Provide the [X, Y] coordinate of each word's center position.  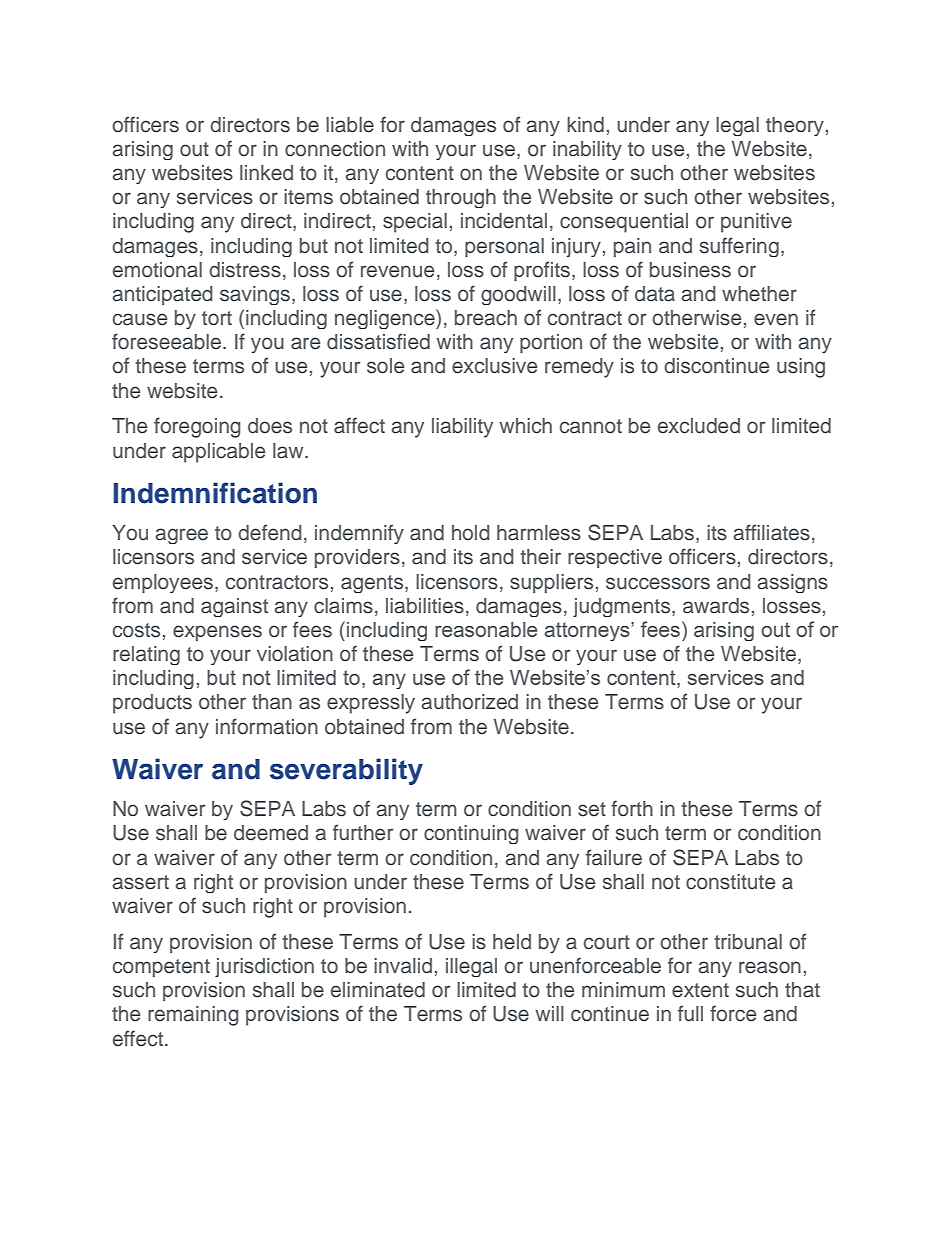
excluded [699, 426]
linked [266, 173]
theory [795, 126]
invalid [403, 966]
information [267, 726]
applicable [219, 453]
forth [632, 808]
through [461, 198]
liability [462, 428]
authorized [469, 702]
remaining [193, 1016]
